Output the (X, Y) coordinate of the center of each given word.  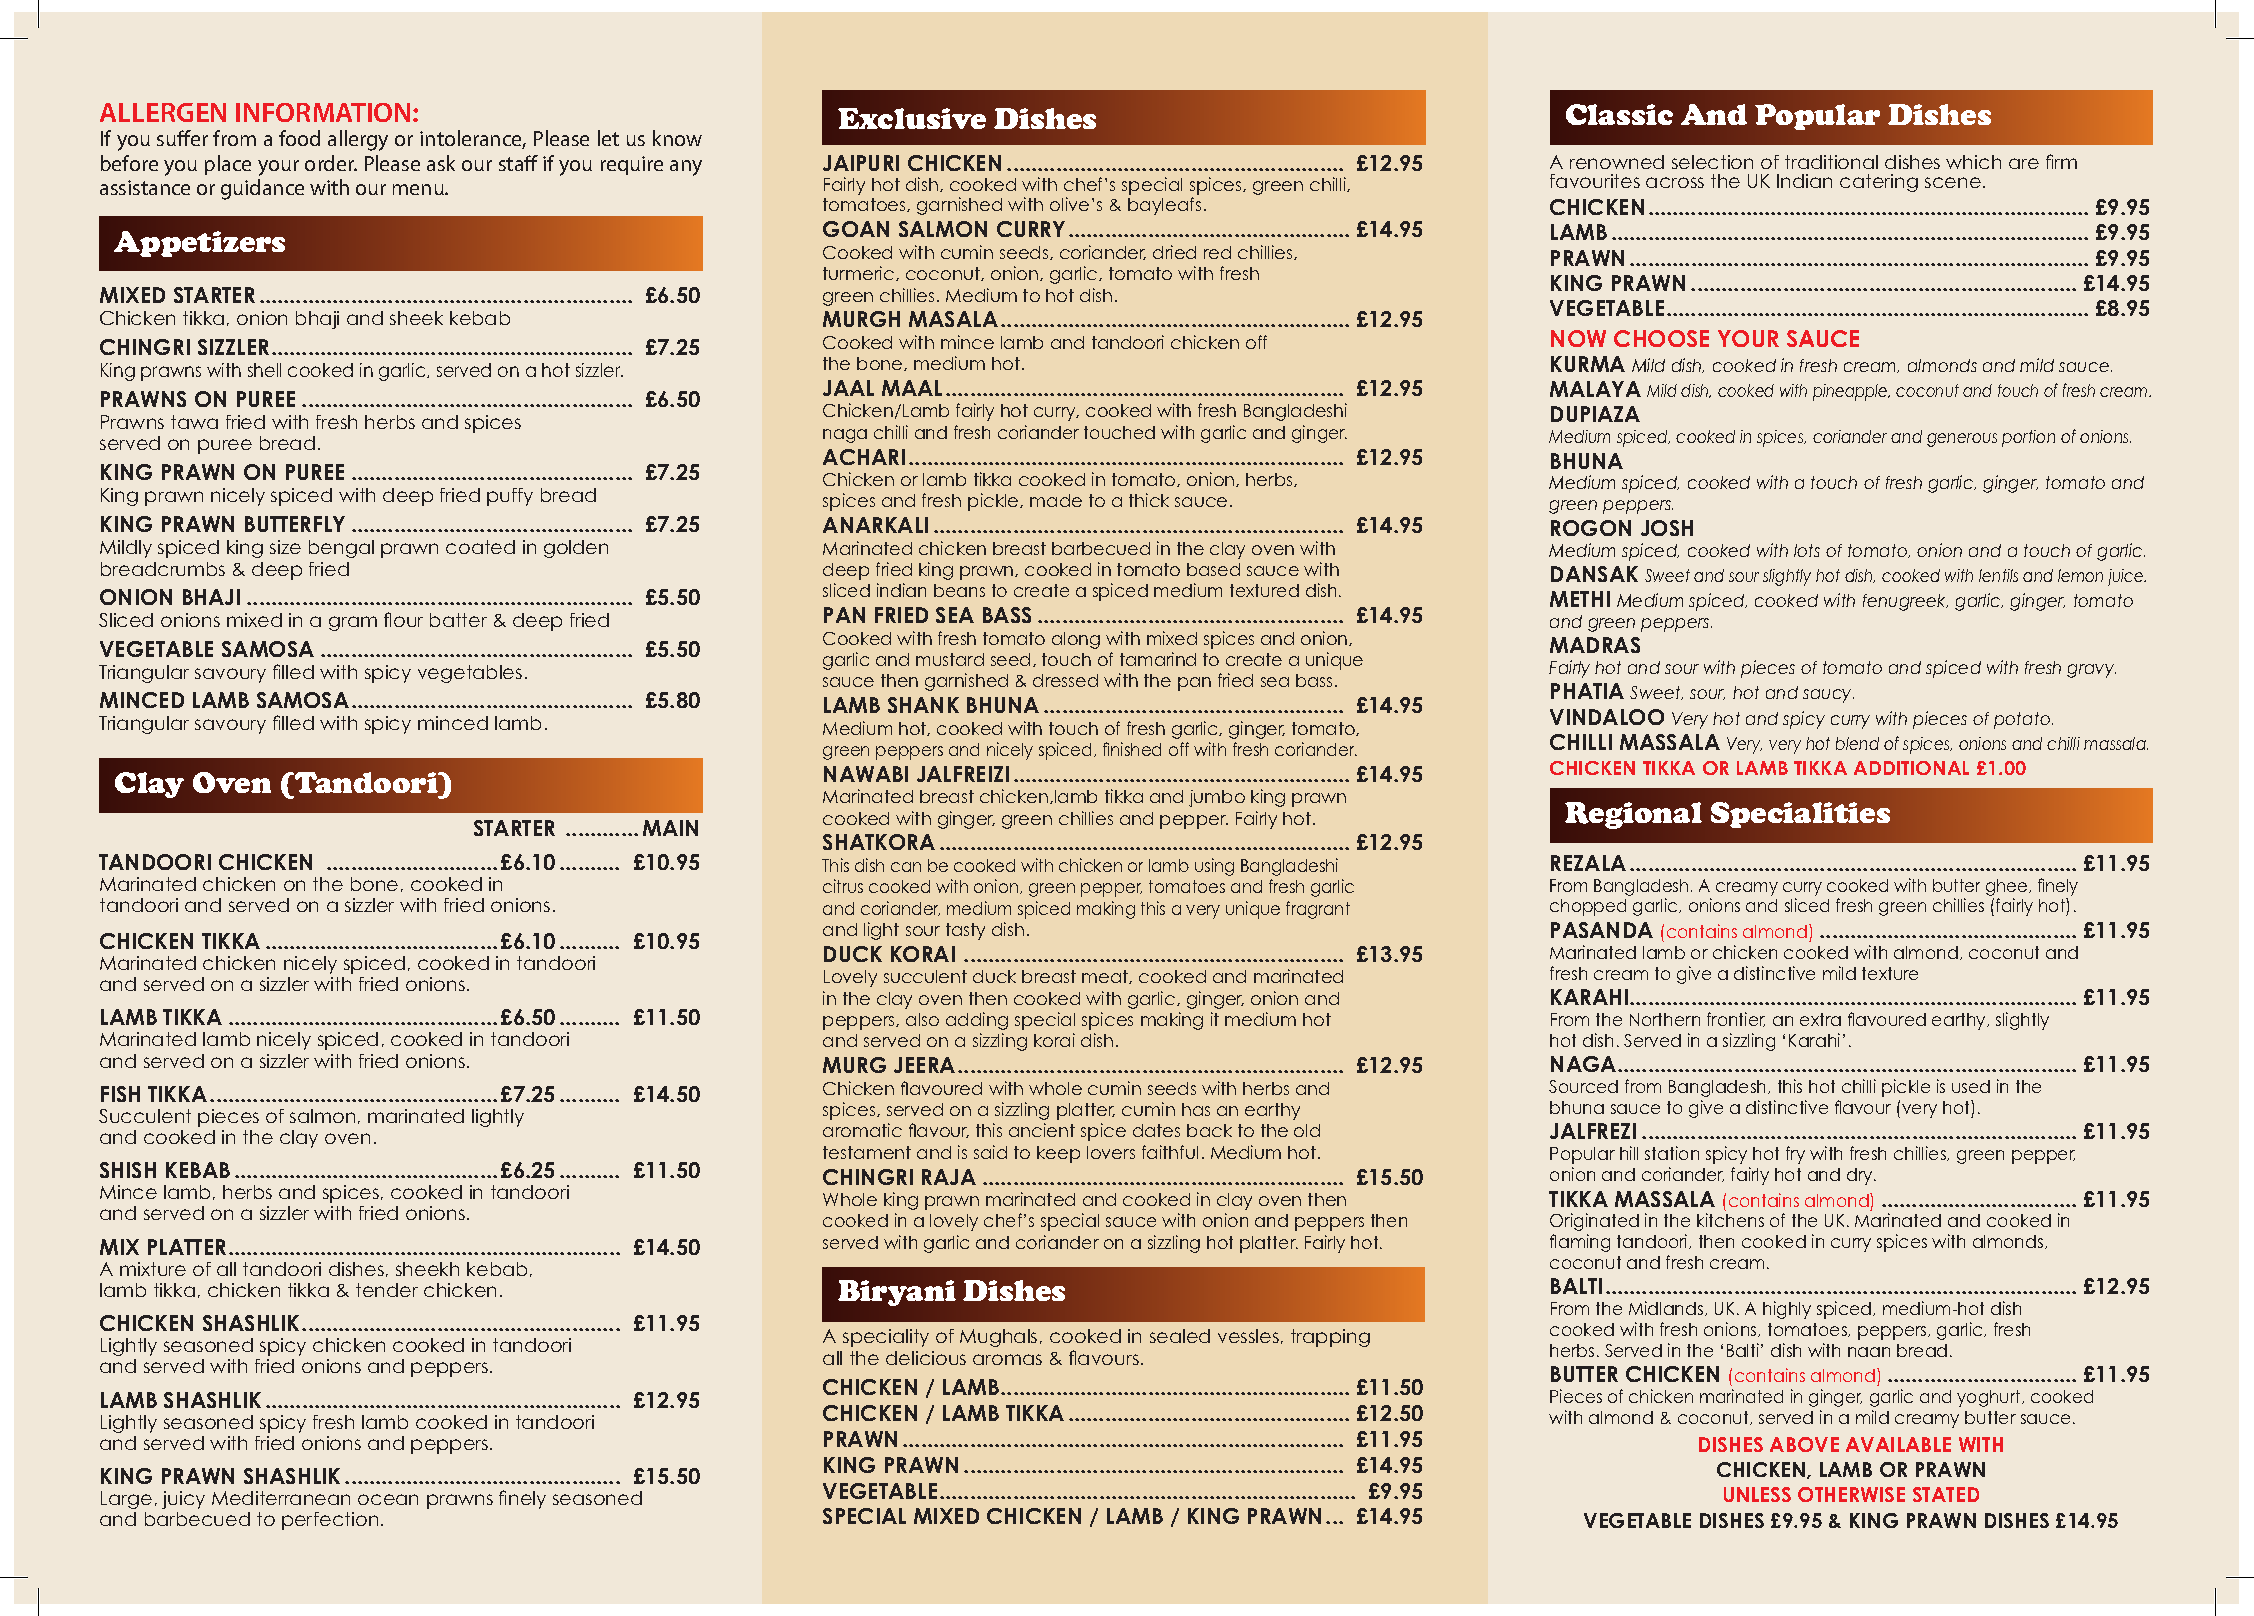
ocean (388, 1499)
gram (353, 623)
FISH (120, 1094)
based (1213, 569)
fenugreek (1905, 602)
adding (977, 1021)
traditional (1831, 162)
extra (1820, 1019)
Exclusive (912, 118)
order (331, 163)
